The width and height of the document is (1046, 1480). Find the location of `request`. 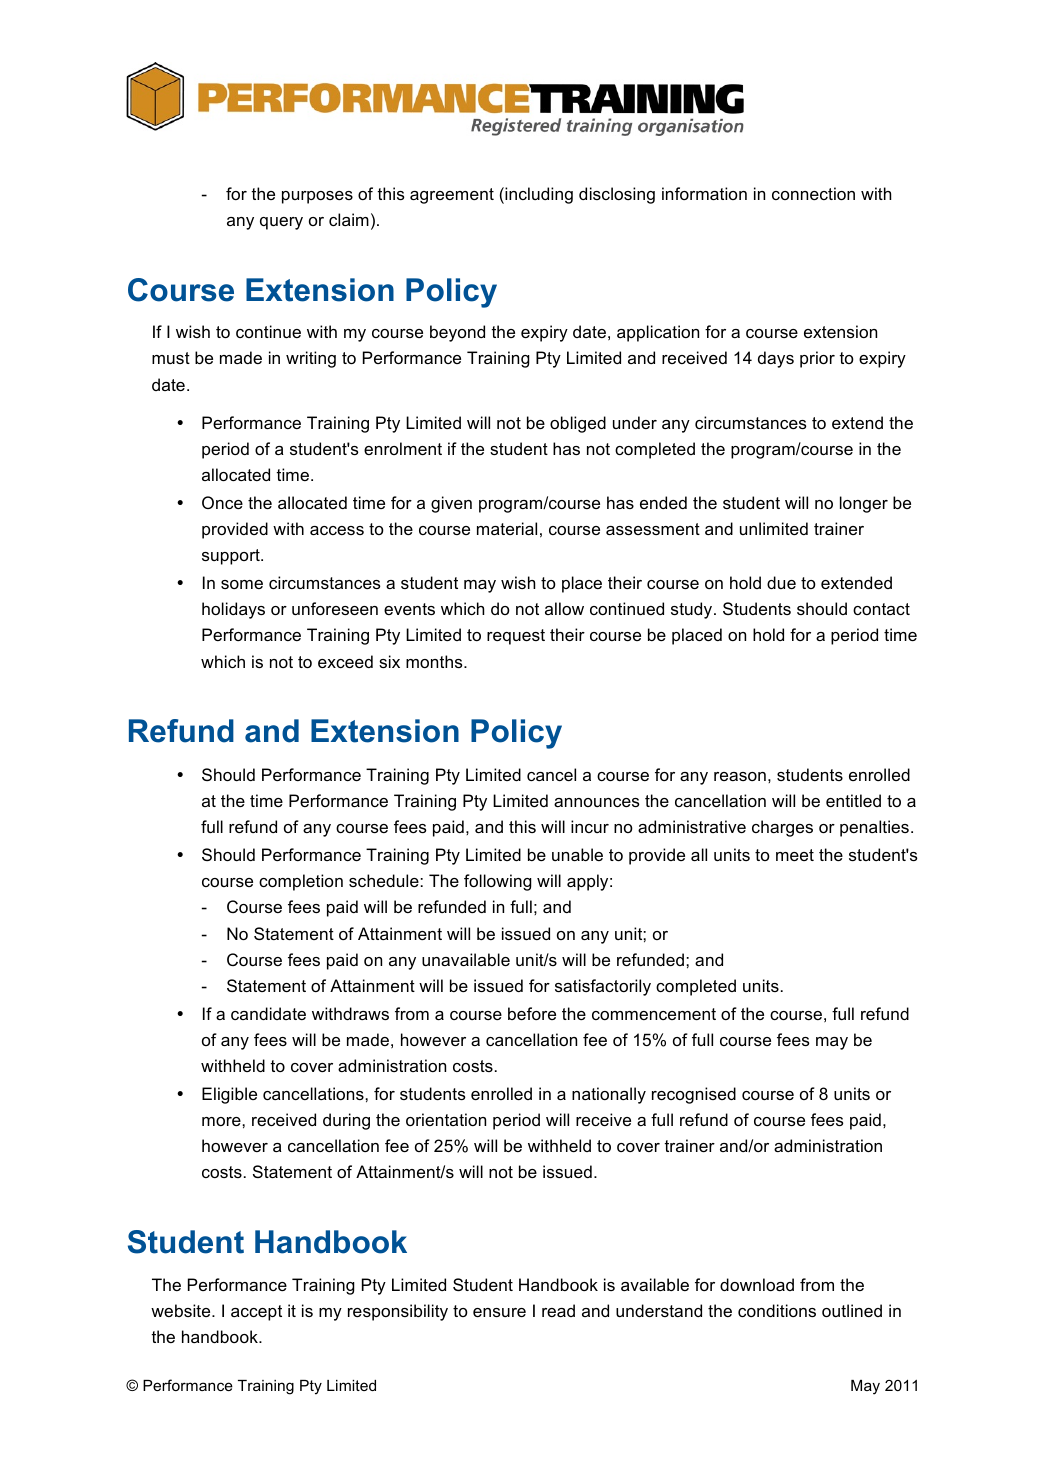

request is located at coordinates (516, 637).
